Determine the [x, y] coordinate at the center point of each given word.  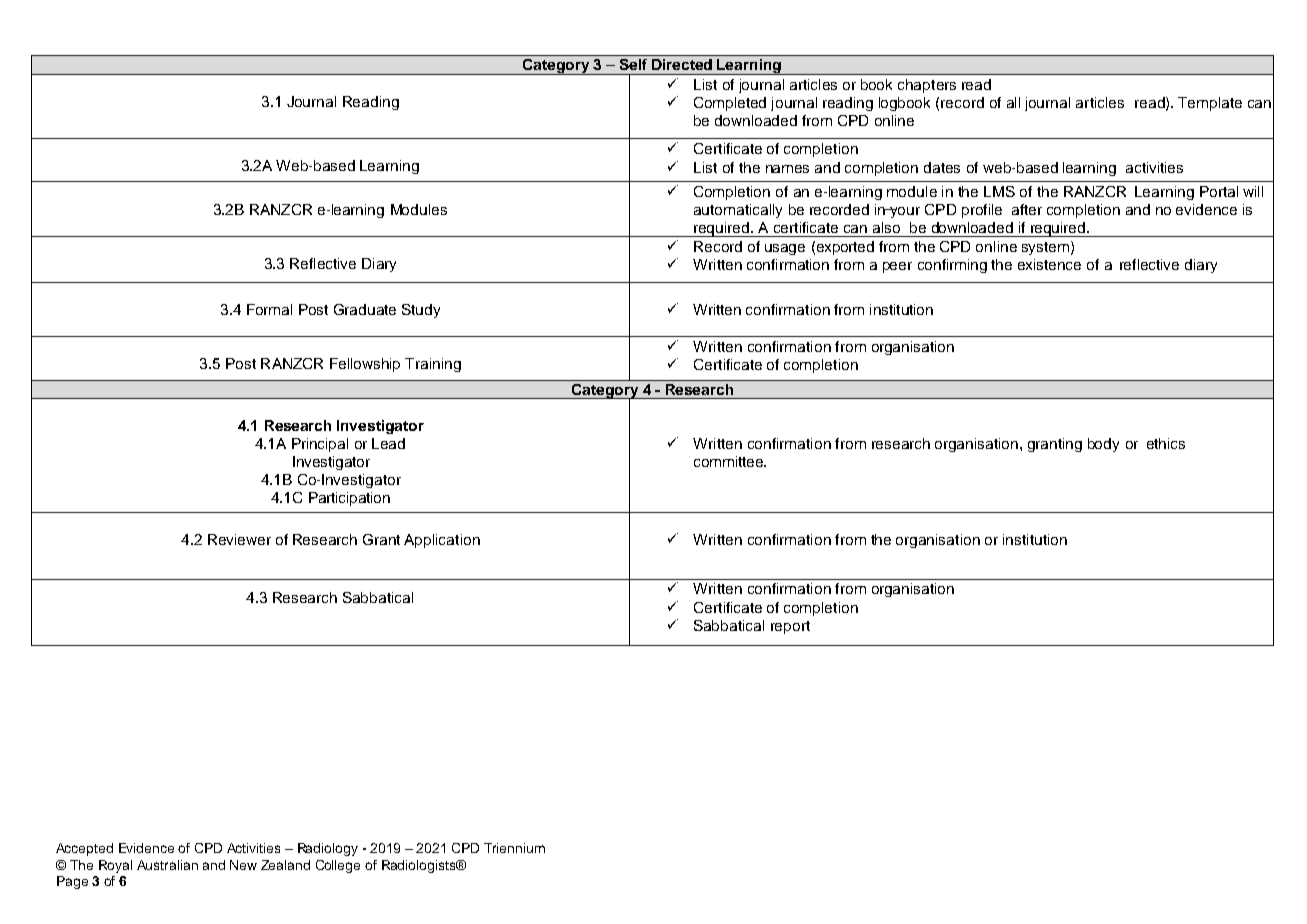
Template [1210, 104]
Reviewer [239, 539]
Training [433, 365]
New [243, 865]
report [790, 627]
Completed [730, 104]
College [338, 866]
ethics [1166, 443]
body [1103, 445]
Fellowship [365, 365]
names [787, 169]
